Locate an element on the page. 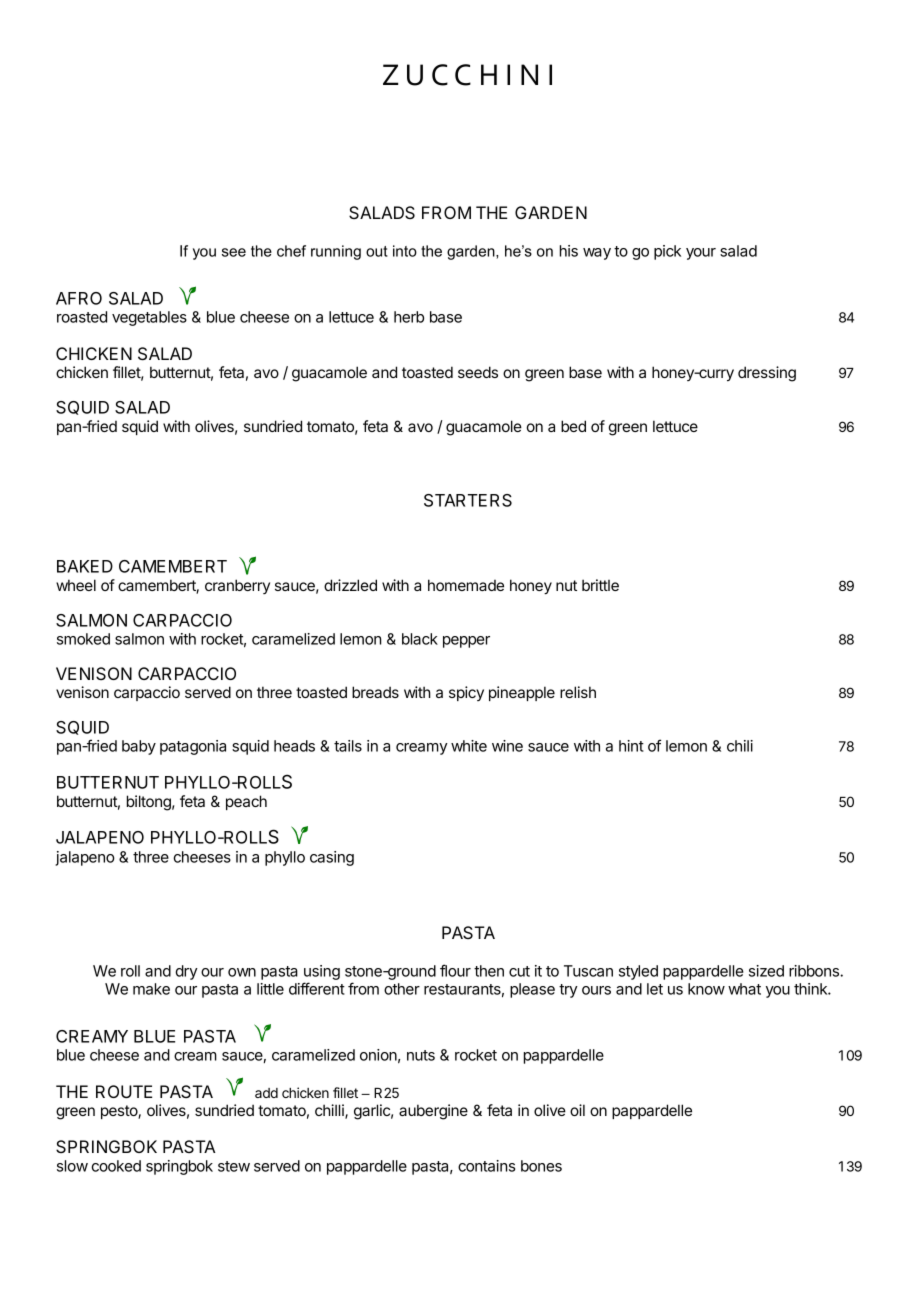  aubergine is located at coordinates (433, 1112).
